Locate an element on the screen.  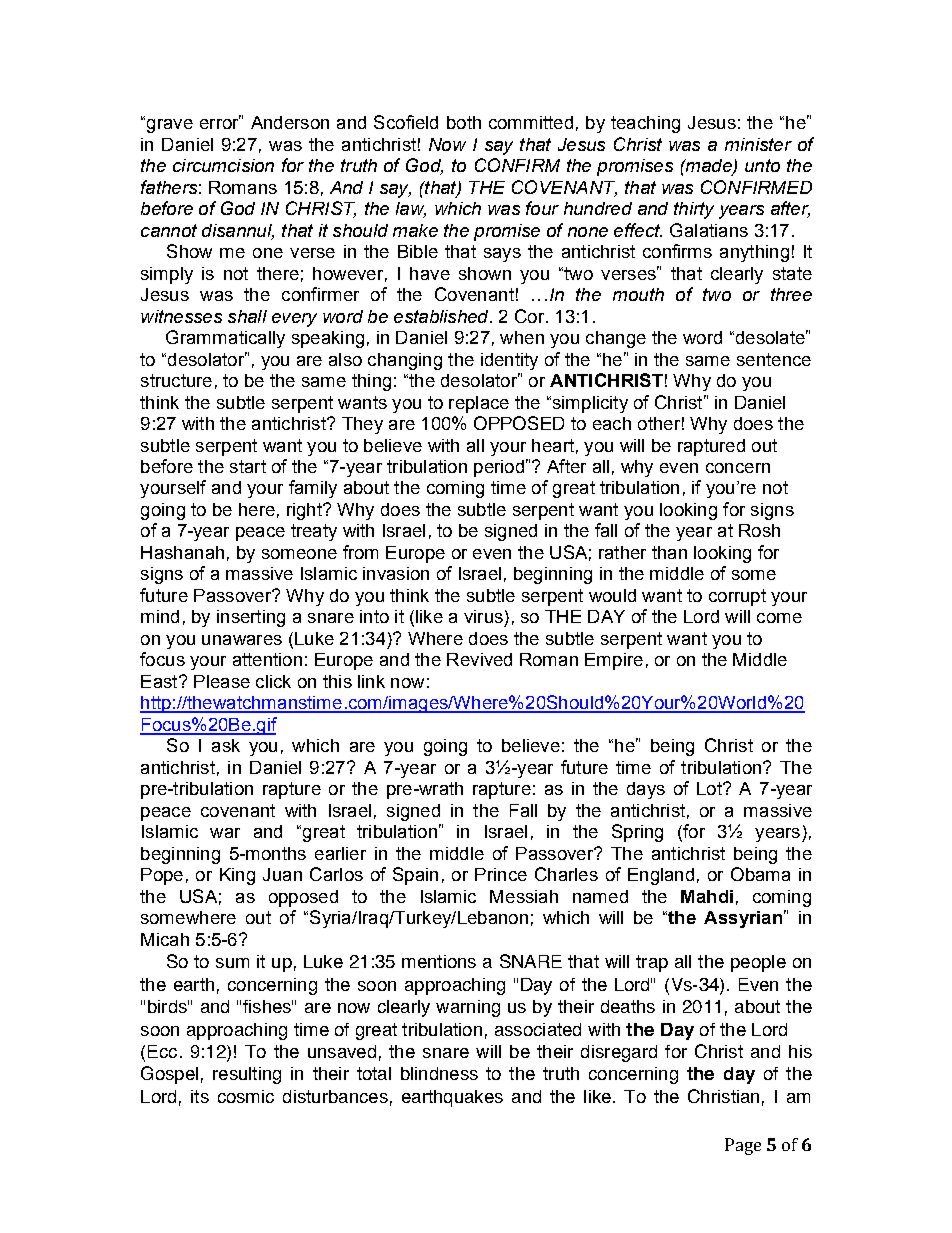
inserting is located at coordinates (251, 618).
